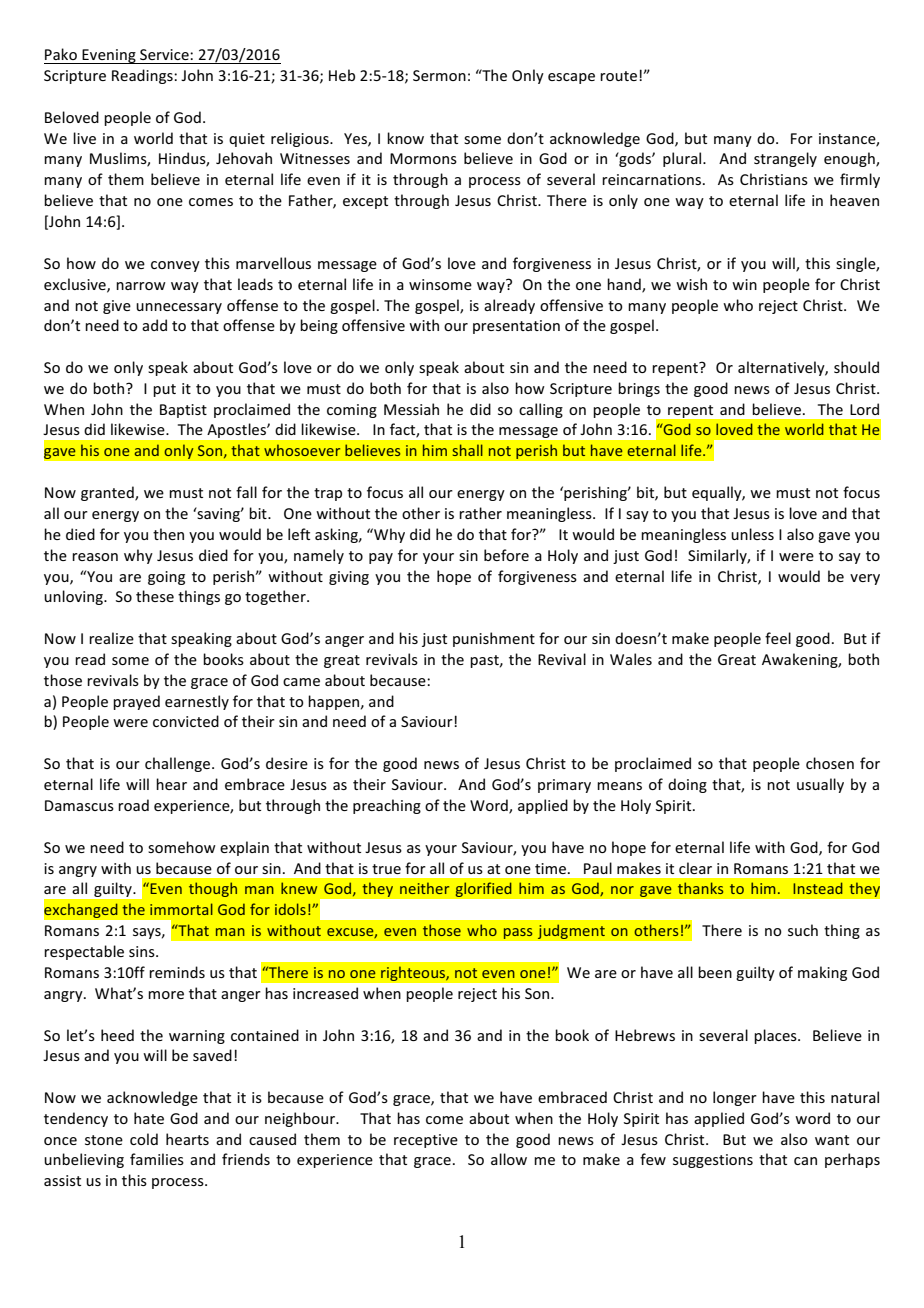 The height and width of the screenshot is (1308, 924). What do you see at coordinates (165, 54) in the screenshot?
I see `Service` at bounding box center [165, 54].
